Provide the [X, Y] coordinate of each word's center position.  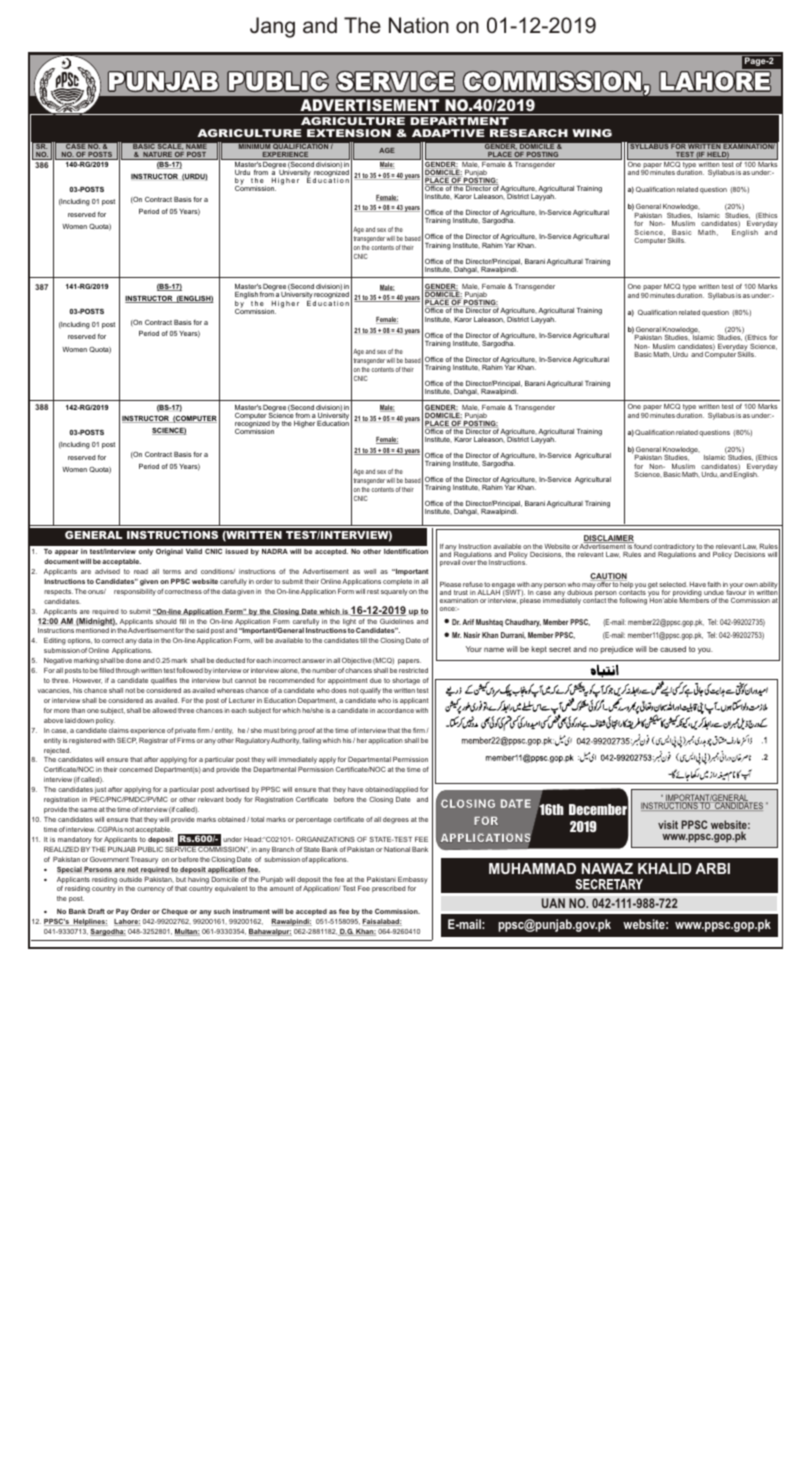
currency [151, 890]
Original [169, 552]
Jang [272, 27]
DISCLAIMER [608, 539]
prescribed [389, 889]
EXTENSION [349, 133]
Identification [406, 551]
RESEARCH [529, 133]
